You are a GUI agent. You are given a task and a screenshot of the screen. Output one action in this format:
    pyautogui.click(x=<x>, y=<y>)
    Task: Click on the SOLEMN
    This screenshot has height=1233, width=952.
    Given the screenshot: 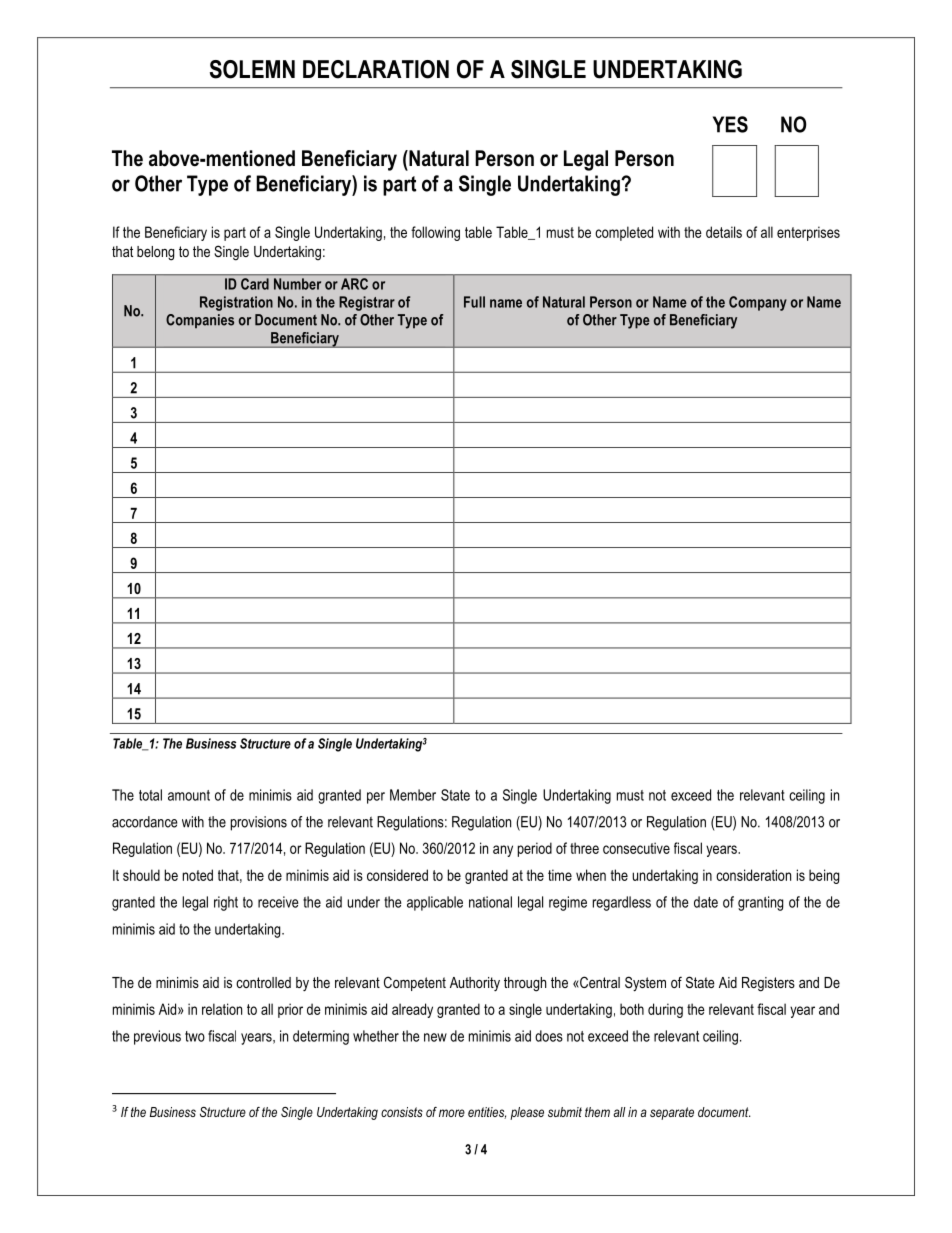 What is the action you would take?
    pyautogui.click(x=252, y=69)
